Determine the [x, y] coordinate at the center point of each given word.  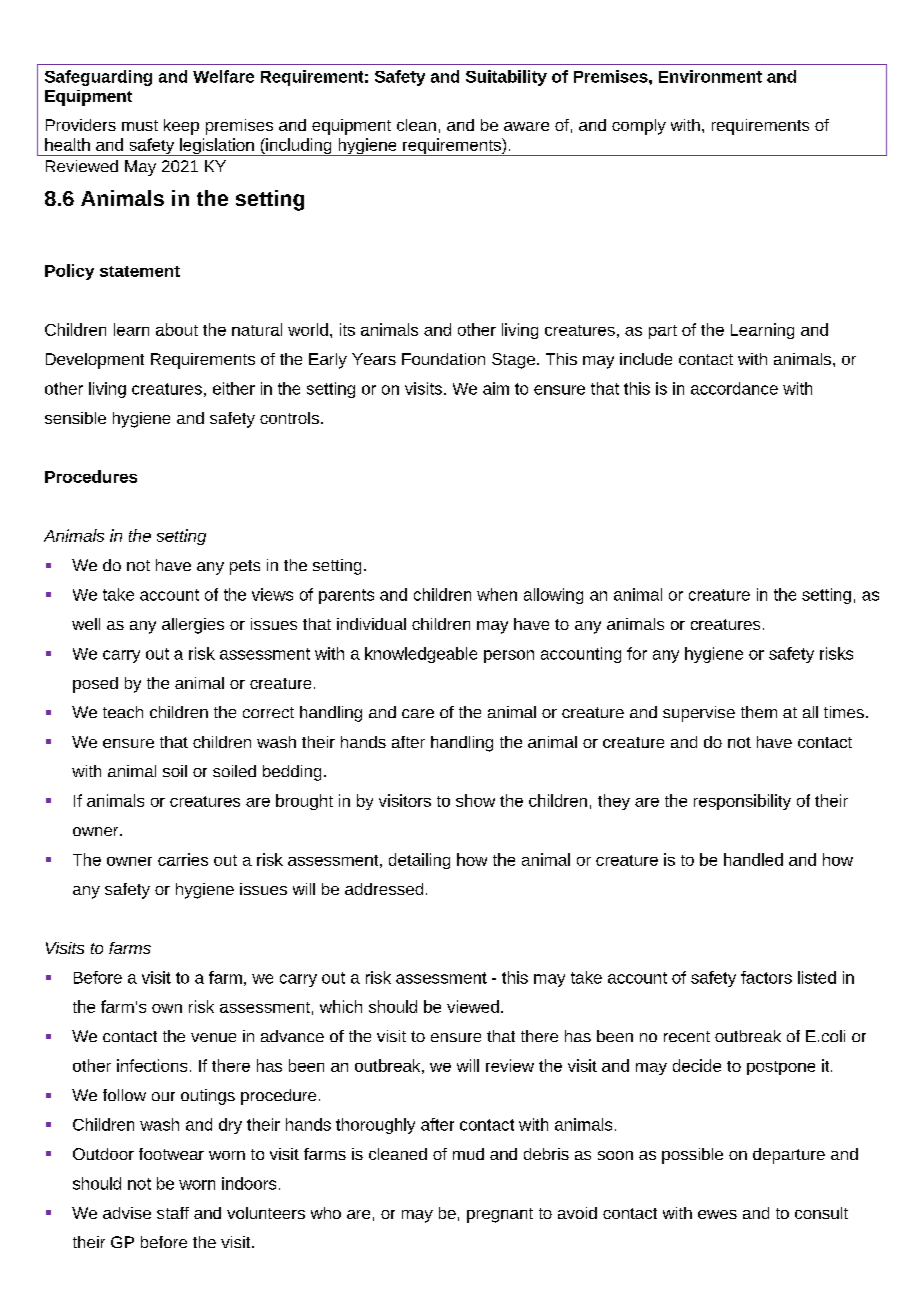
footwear [171, 1154]
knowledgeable [421, 655]
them [759, 712]
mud [468, 1154]
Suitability [506, 78]
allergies [193, 626]
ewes [717, 1214]
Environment [710, 76]
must [140, 125]
